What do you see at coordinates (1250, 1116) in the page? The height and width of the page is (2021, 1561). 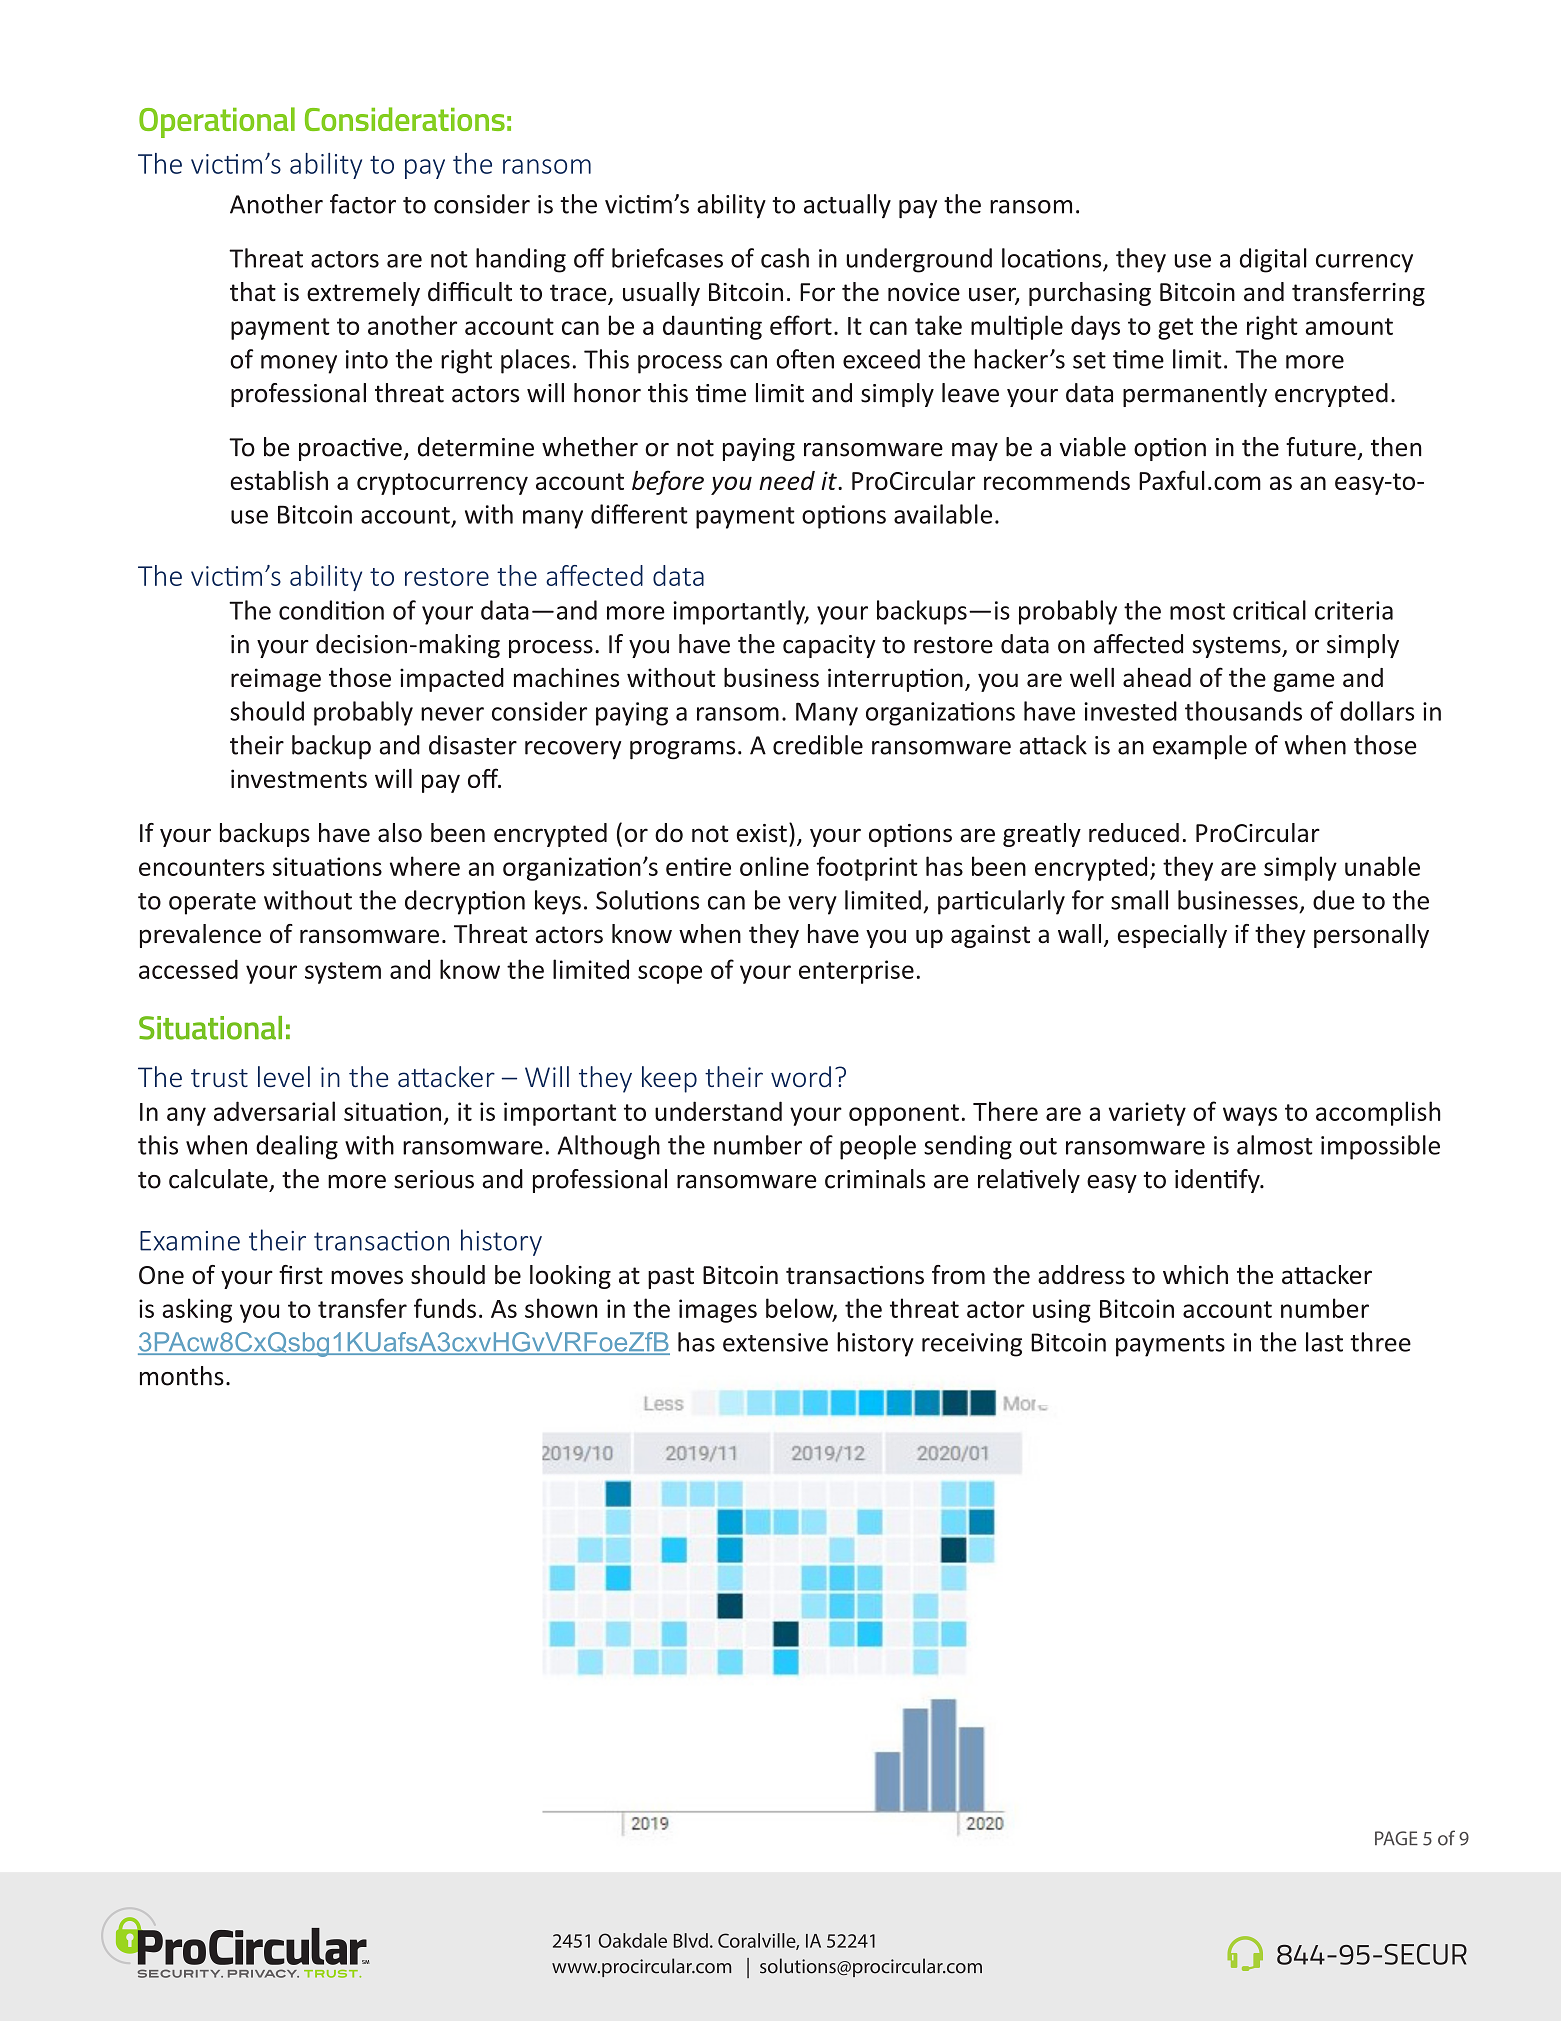 I see `ways` at bounding box center [1250, 1116].
